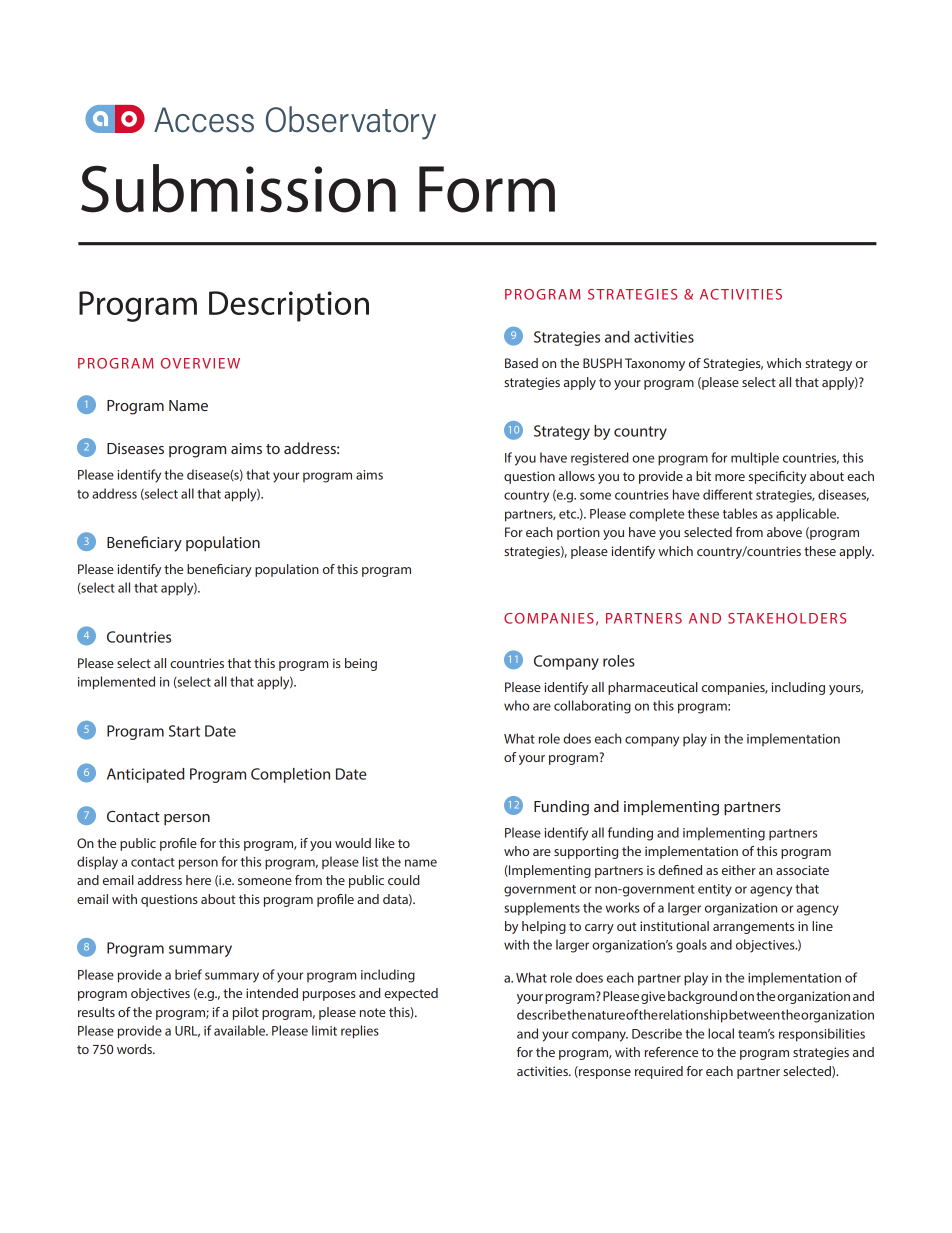 The height and width of the document is (1233, 952). I want to click on Submission, so click(238, 188).
